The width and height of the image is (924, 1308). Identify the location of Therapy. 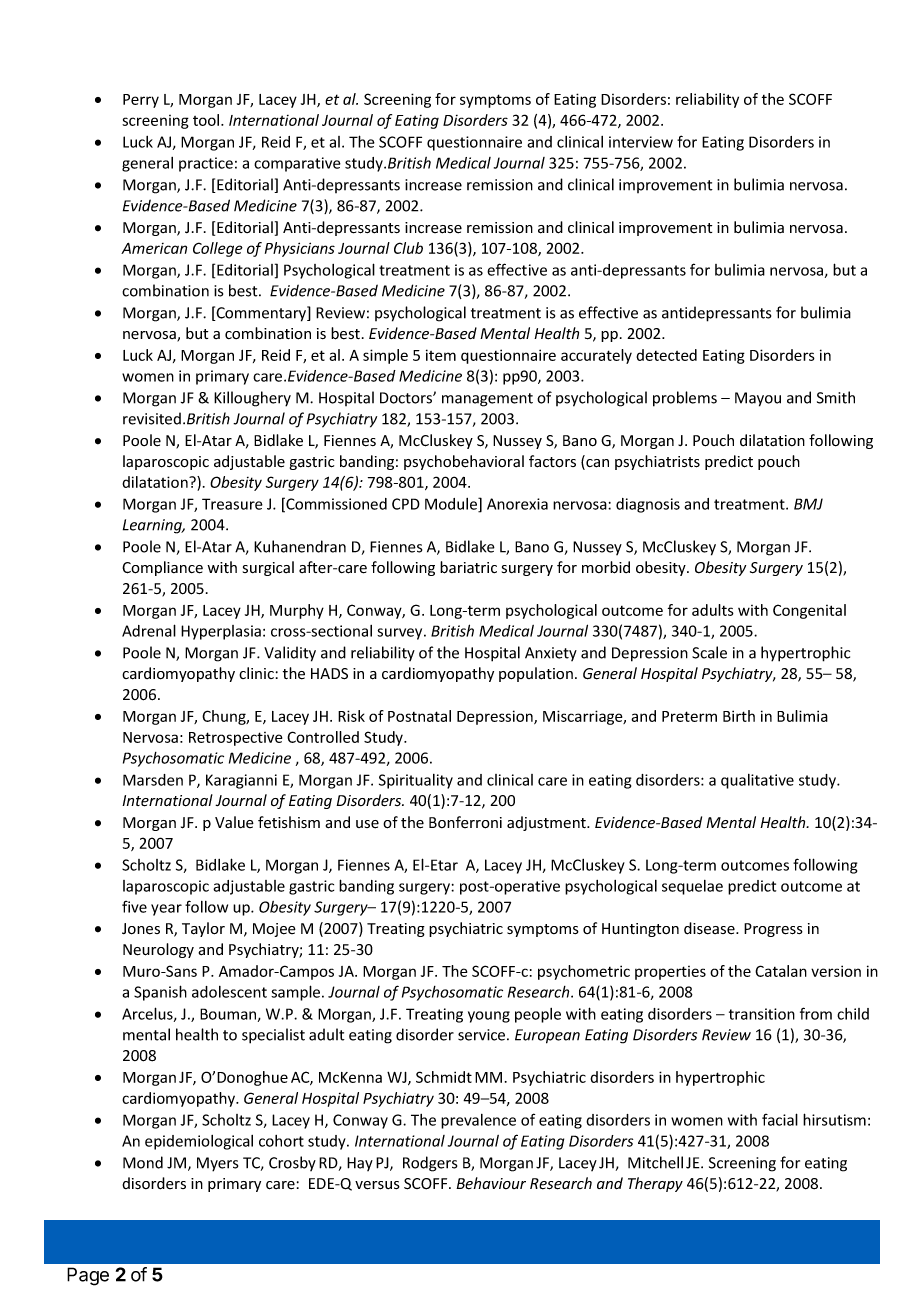
(655, 1184).
